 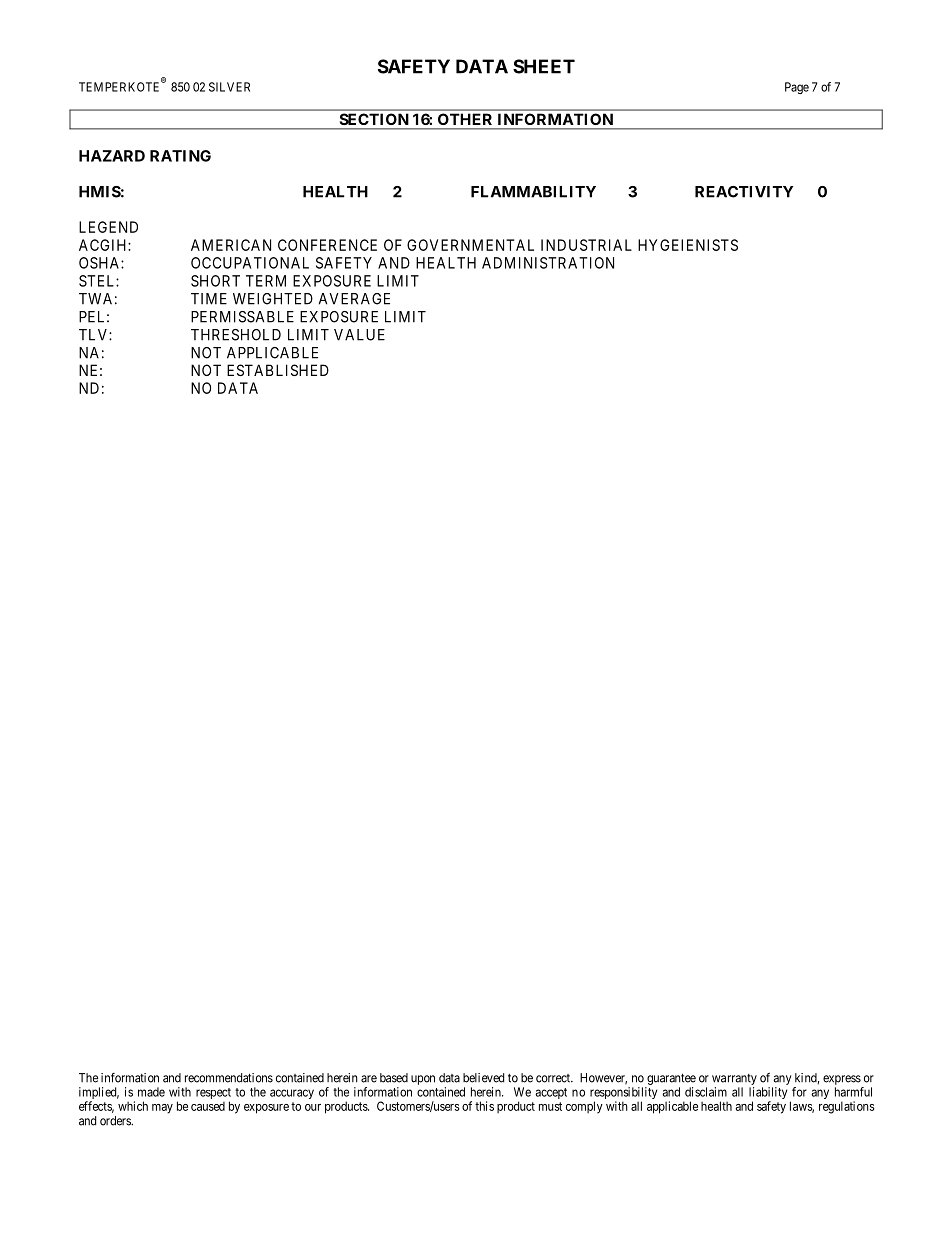 What do you see at coordinates (484, 1106) in the screenshot?
I see `this` at bounding box center [484, 1106].
